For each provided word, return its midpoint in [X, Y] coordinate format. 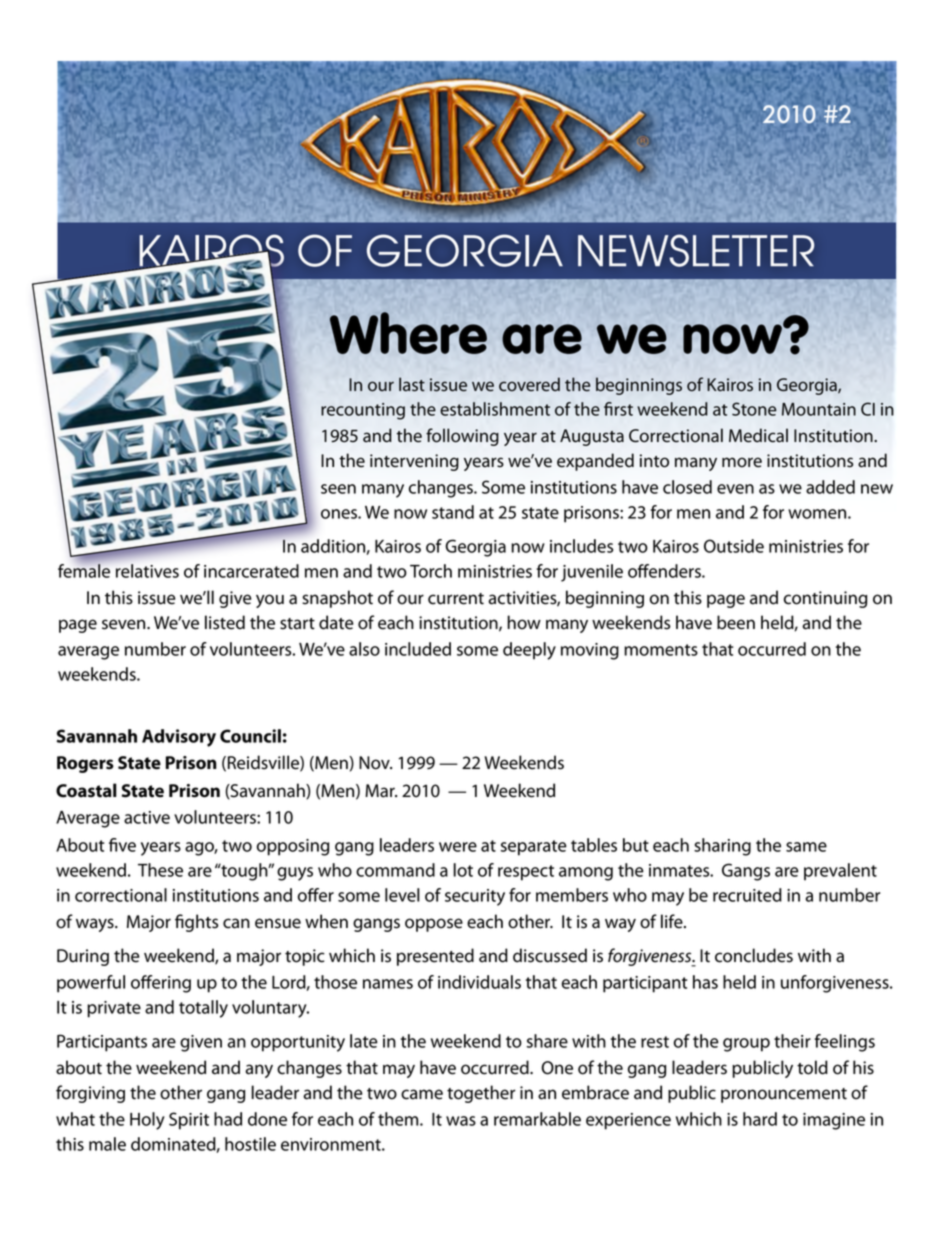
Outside [734, 546]
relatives [147, 571]
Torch [431, 571]
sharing [722, 847]
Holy [147, 1121]
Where [408, 333]
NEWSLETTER [696, 250]
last [412, 384]
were [458, 847]
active [147, 817]
